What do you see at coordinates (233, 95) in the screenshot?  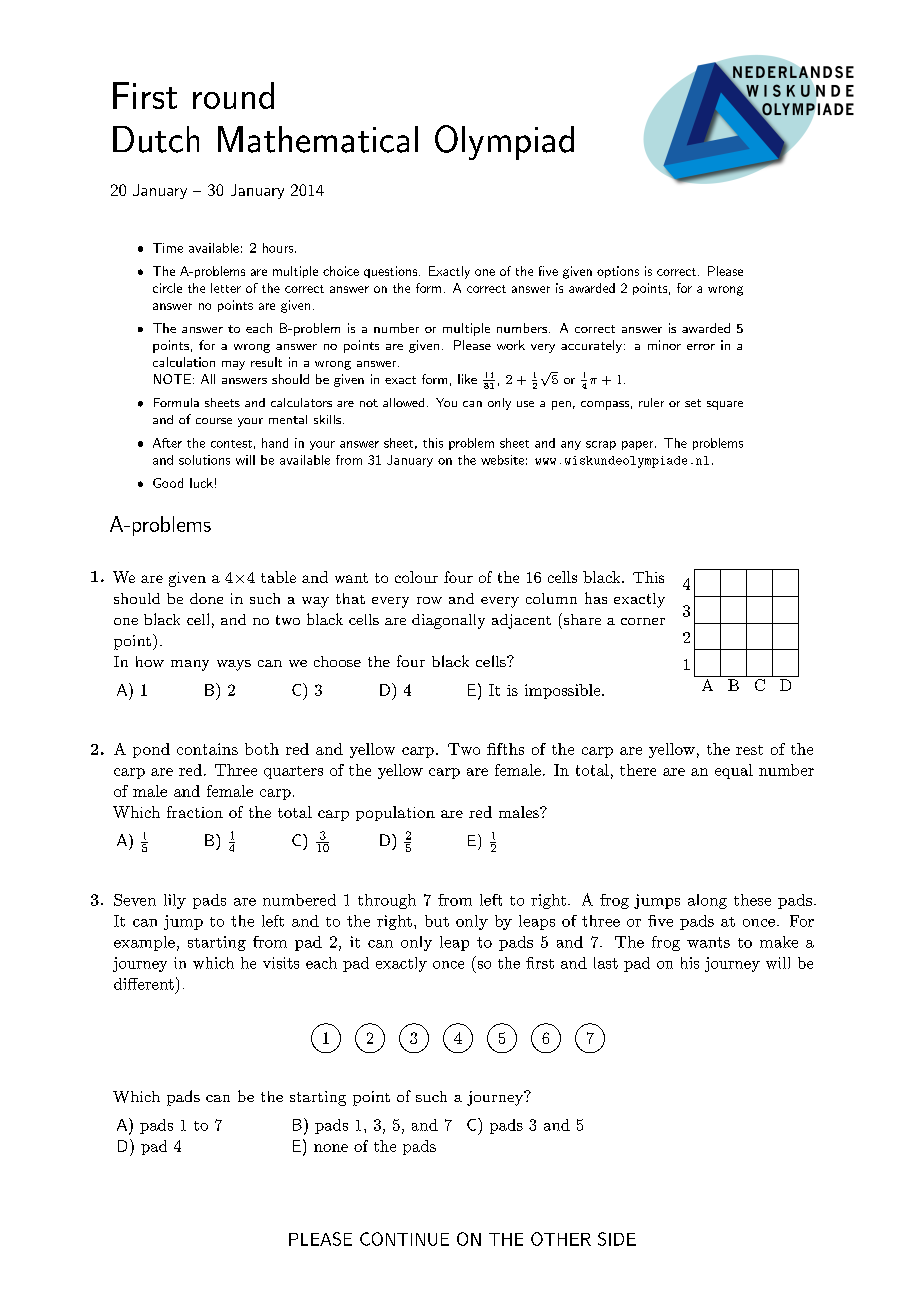 I see `round` at bounding box center [233, 95].
